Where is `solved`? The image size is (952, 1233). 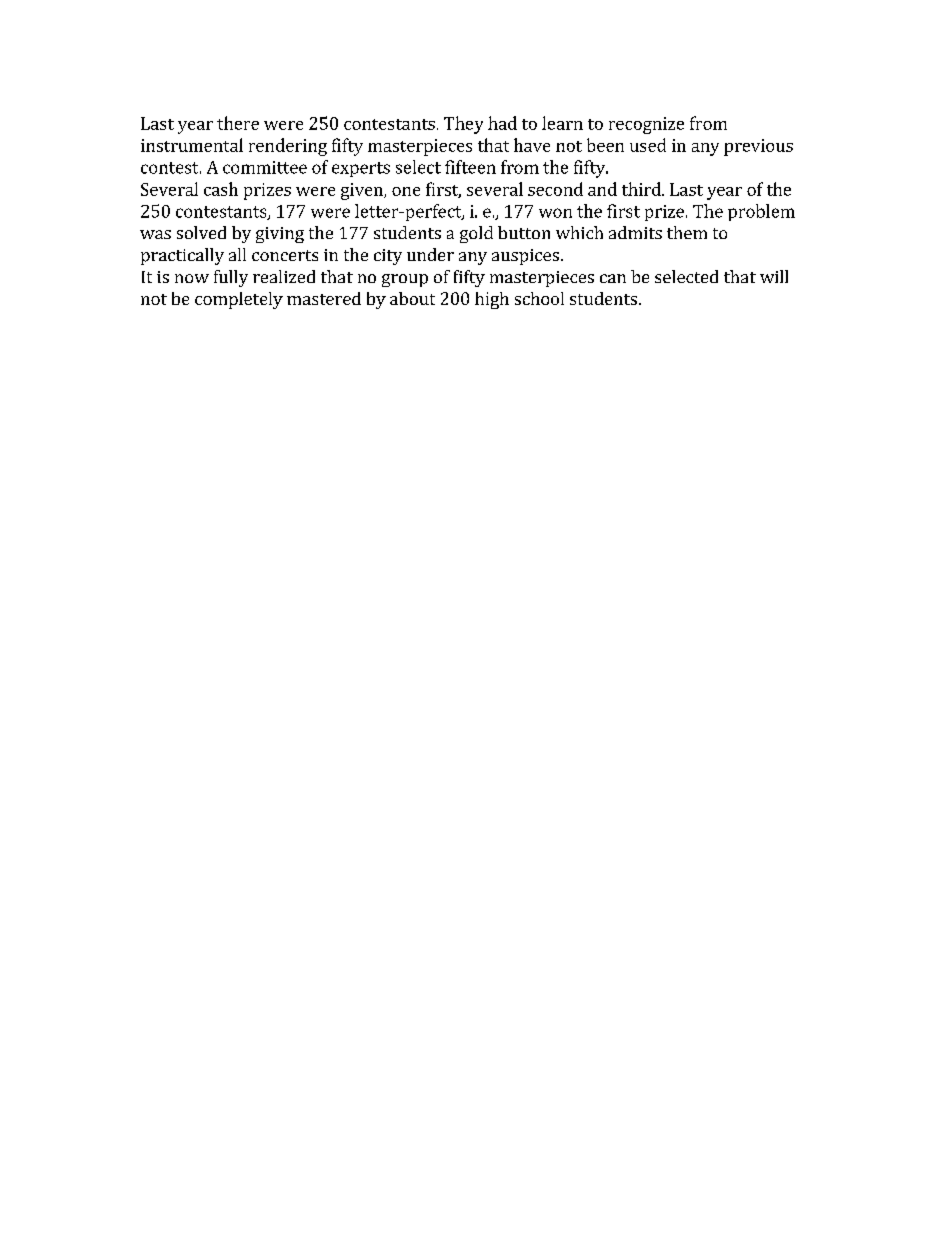
solved is located at coordinates (201, 232).
